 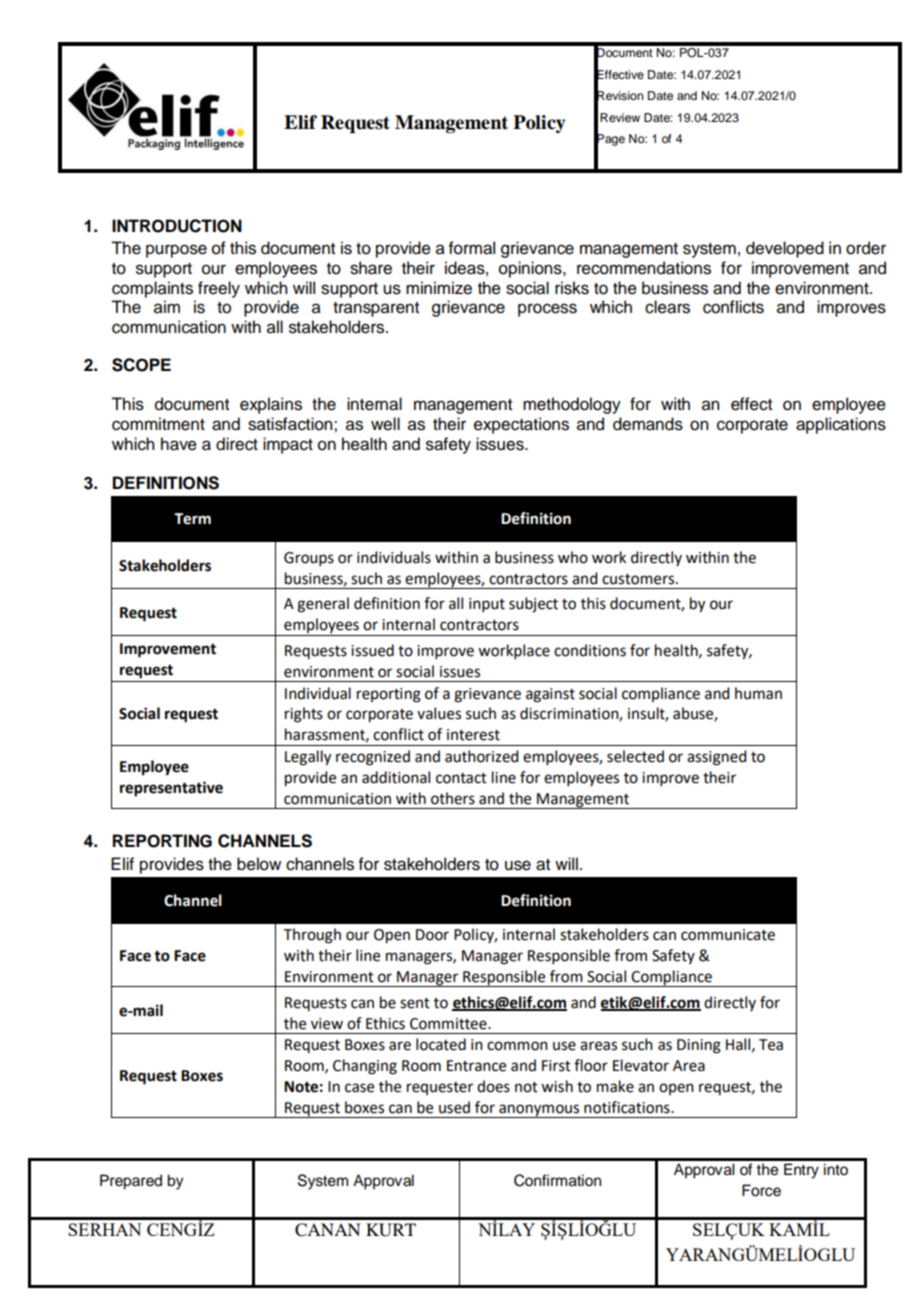 I want to click on formal, so click(x=472, y=248).
